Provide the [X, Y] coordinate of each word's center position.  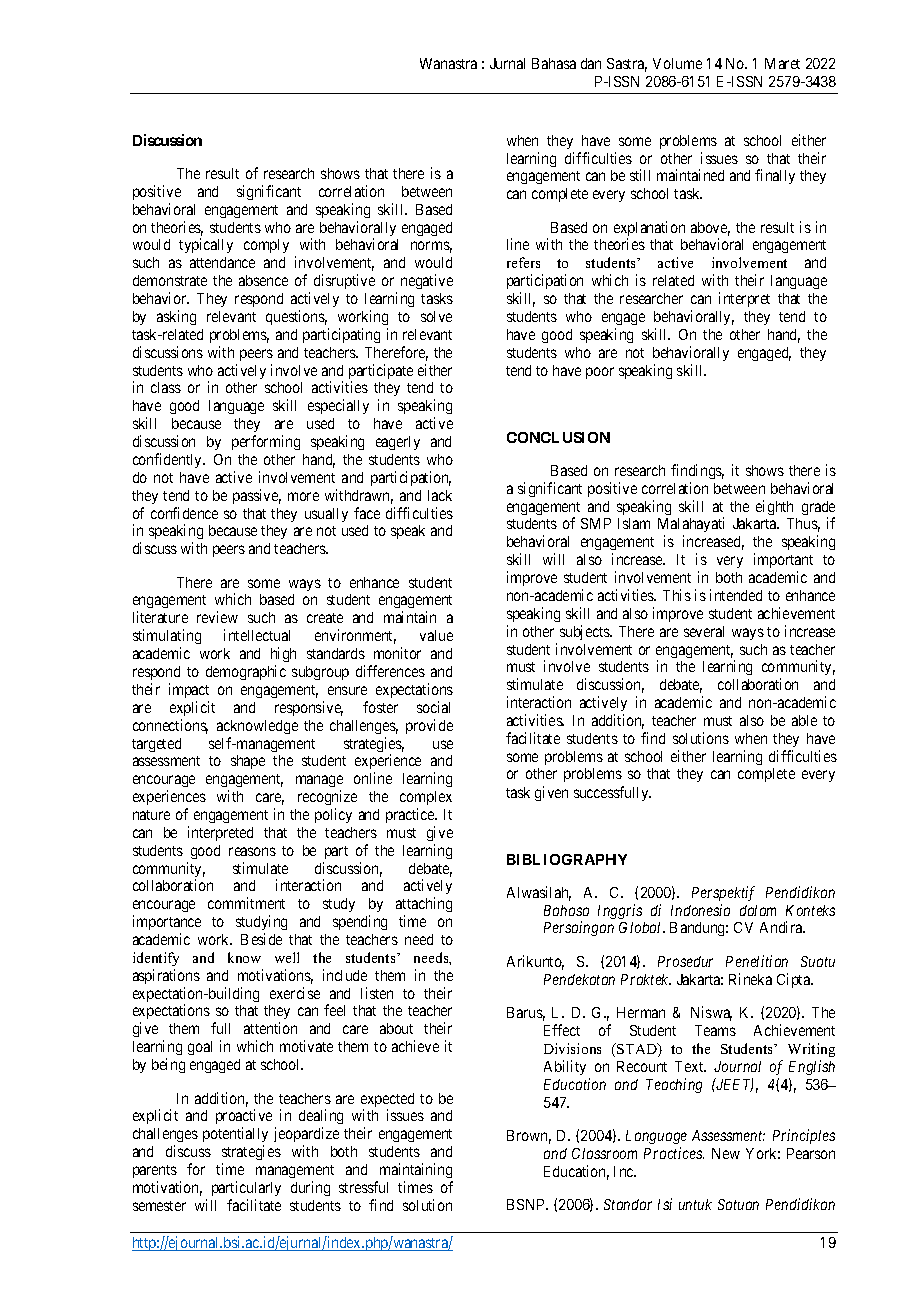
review [217, 617]
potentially [235, 1134]
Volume [677, 63]
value [436, 635]
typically [206, 245]
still [640, 175]
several [704, 631]
